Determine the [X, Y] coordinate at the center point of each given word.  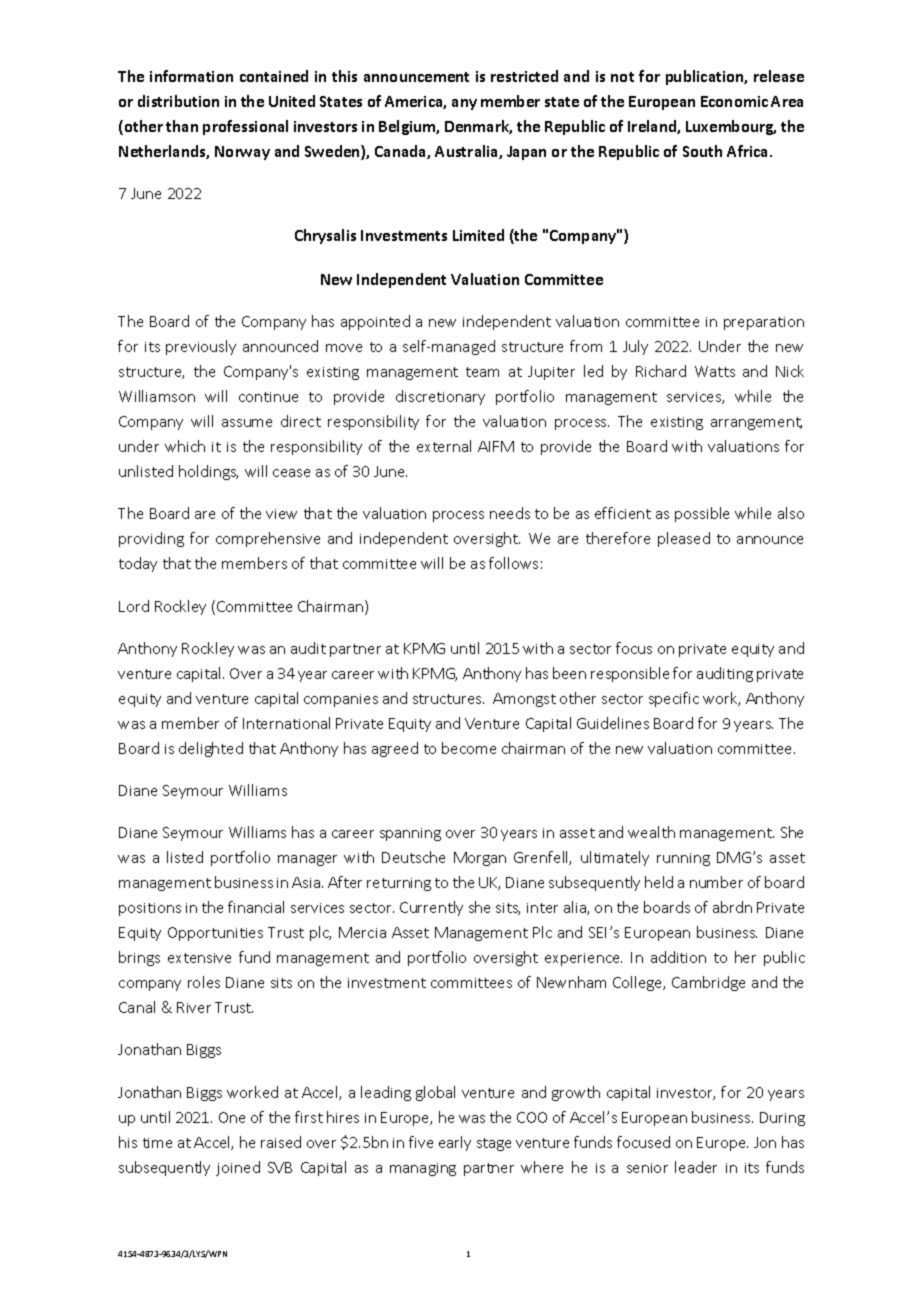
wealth [651, 832]
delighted [211, 749]
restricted [524, 76]
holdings [208, 472]
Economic [734, 101]
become [469, 748]
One [232, 1117]
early [455, 1143]
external [444, 446]
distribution [178, 101]
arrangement [756, 423]
